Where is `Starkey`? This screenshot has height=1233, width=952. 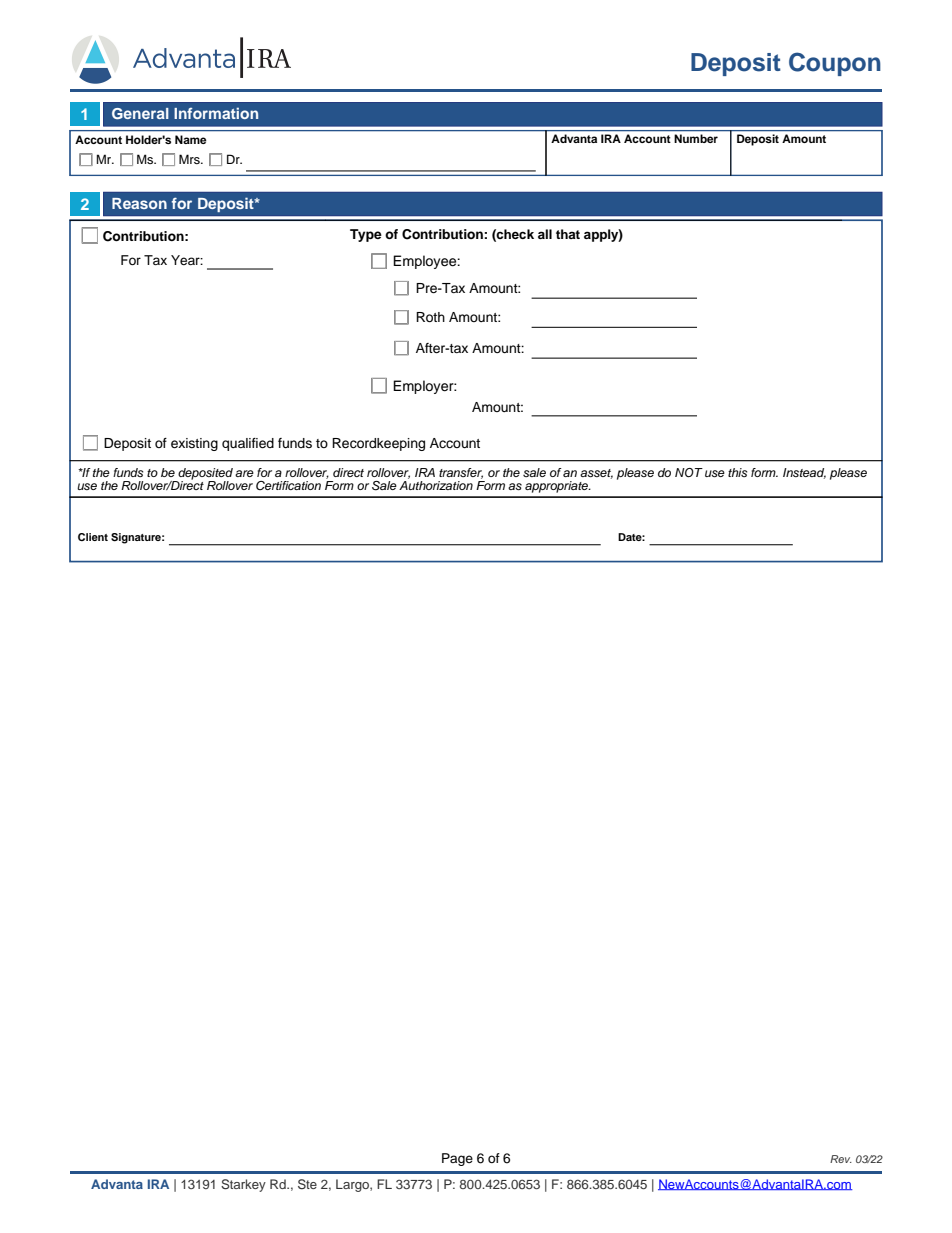 Starkey is located at coordinates (243, 1185).
